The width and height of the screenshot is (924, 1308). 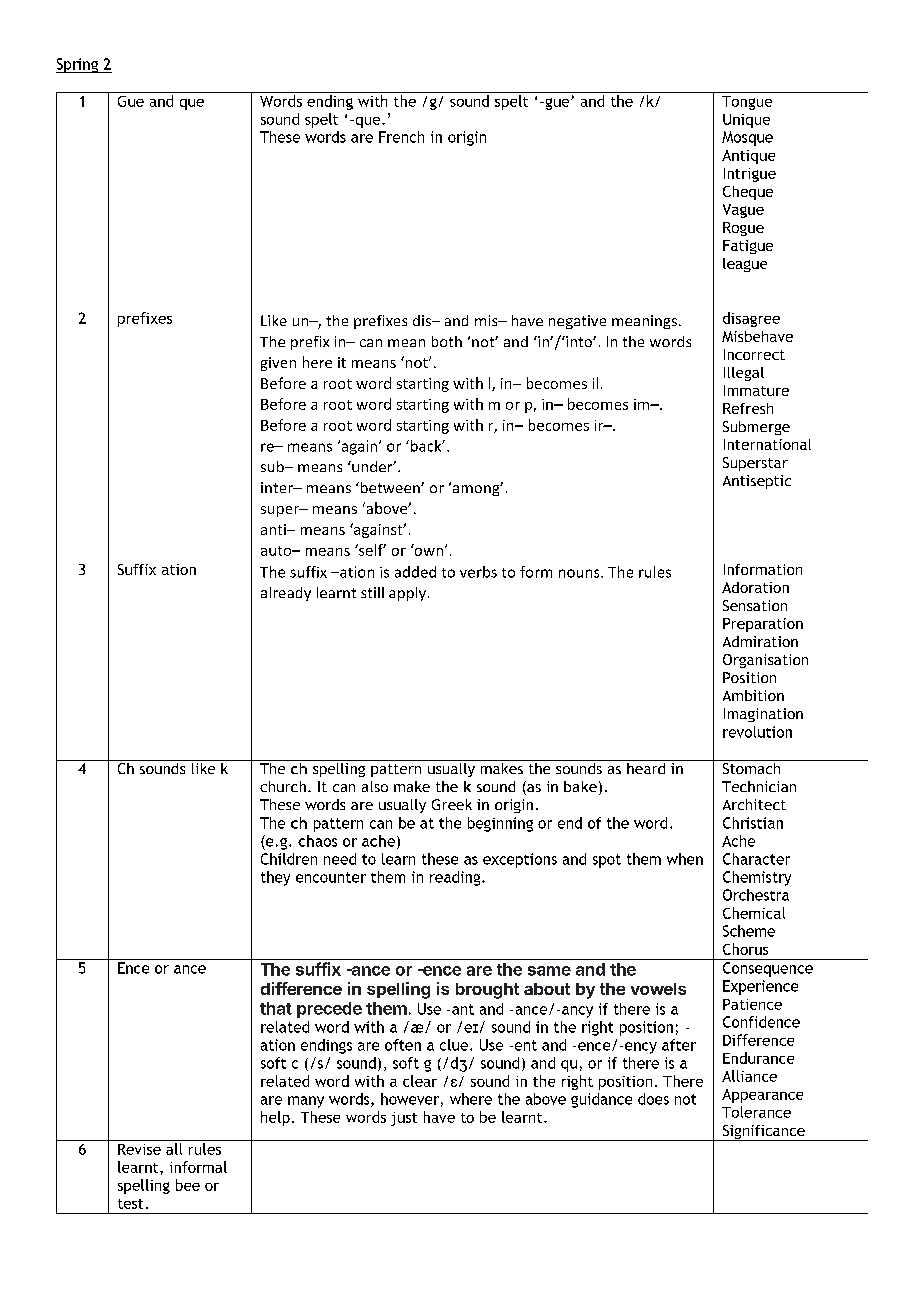 What do you see at coordinates (456, 878) in the screenshot?
I see `reading` at bounding box center [456, 878].
